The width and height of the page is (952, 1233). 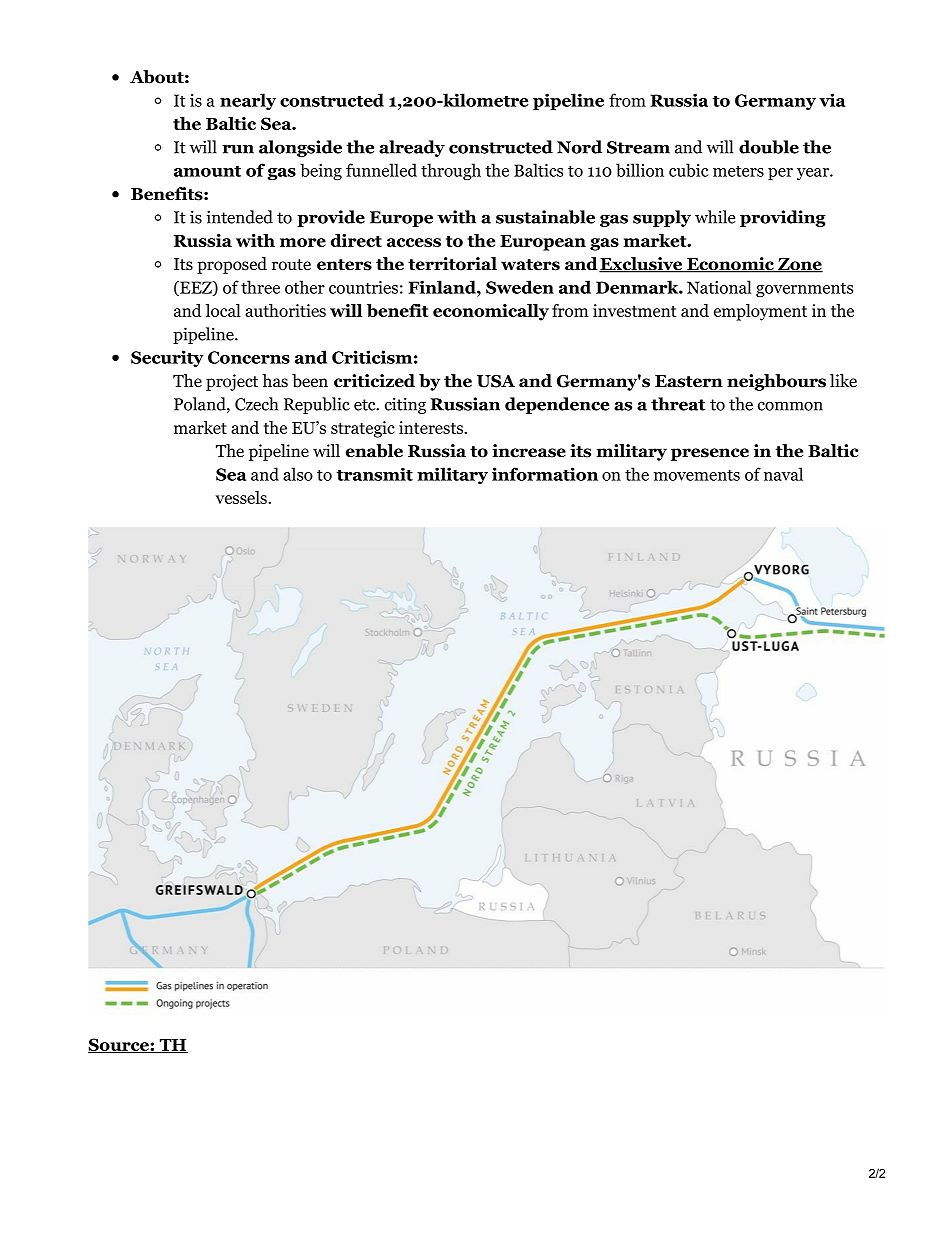 I want to click on run, so click(x=238, y=149).
